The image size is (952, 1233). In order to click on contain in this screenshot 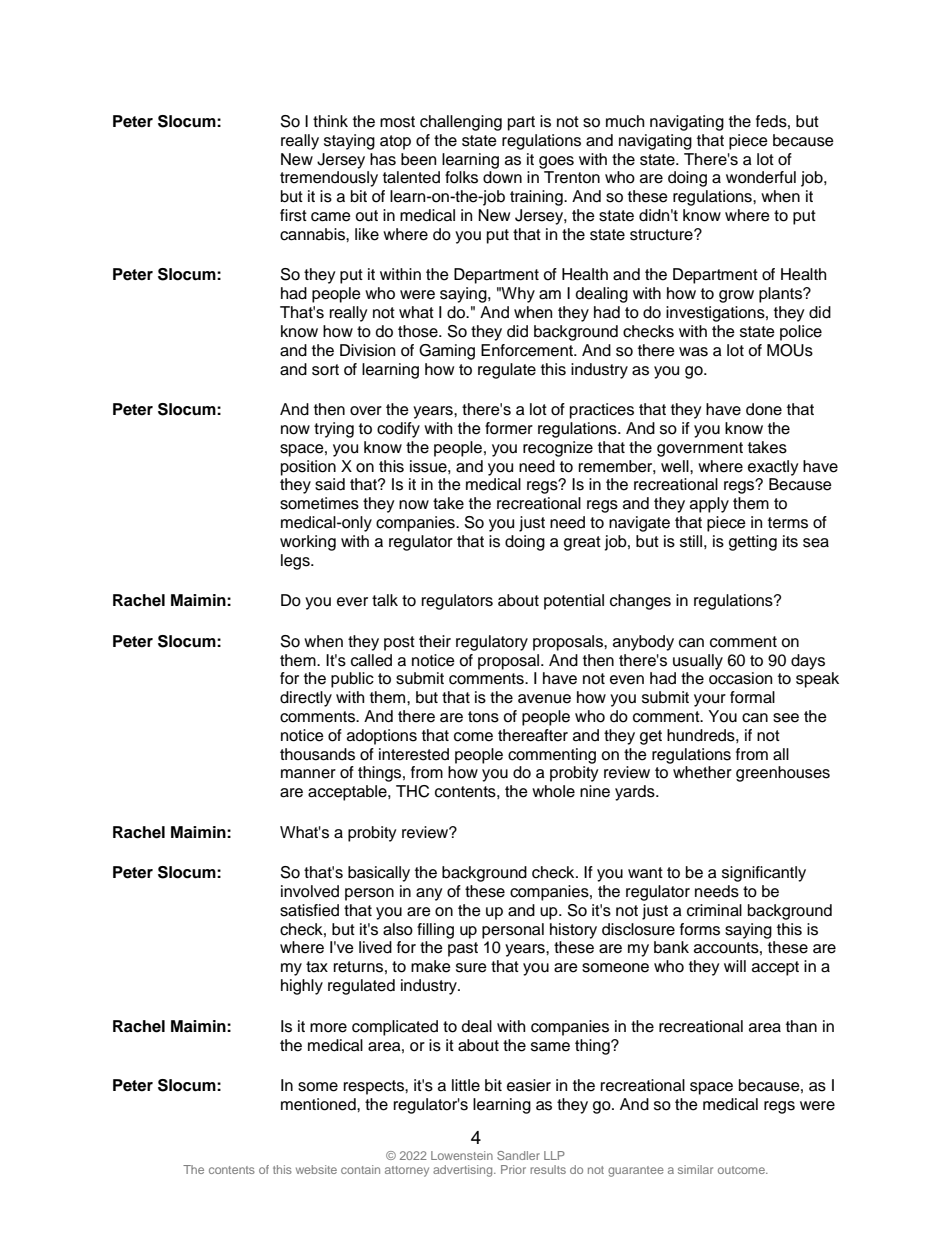, I will do `click(360, 1169)`.
